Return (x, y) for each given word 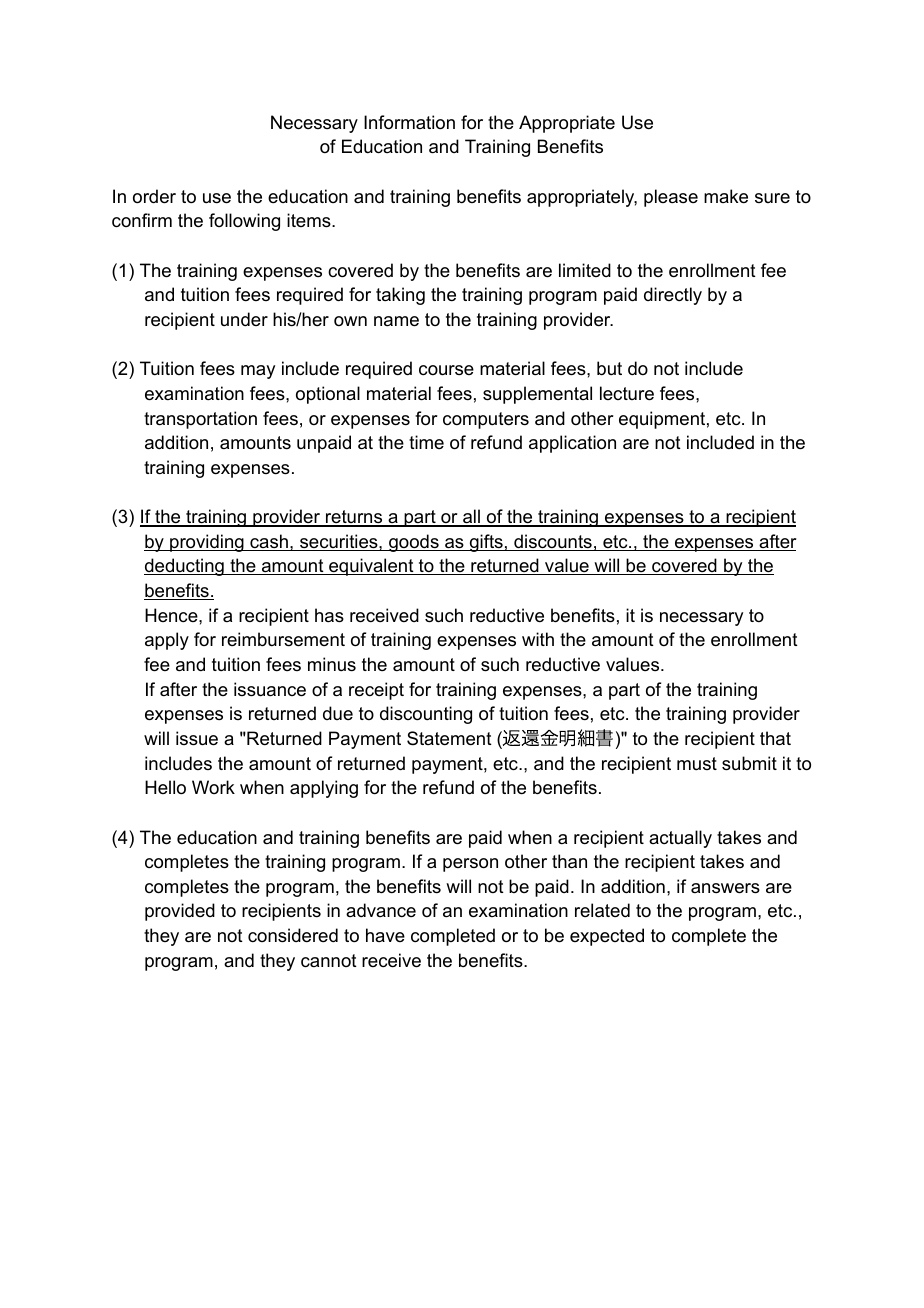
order (154, 196)
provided (180, 912)
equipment (662, 420)
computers (486, 420)
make (726, 196)
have (385, 935)
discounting (426, 715)
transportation (200, 420)
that (775, 738)
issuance (270, 689)
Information (409, 122)
